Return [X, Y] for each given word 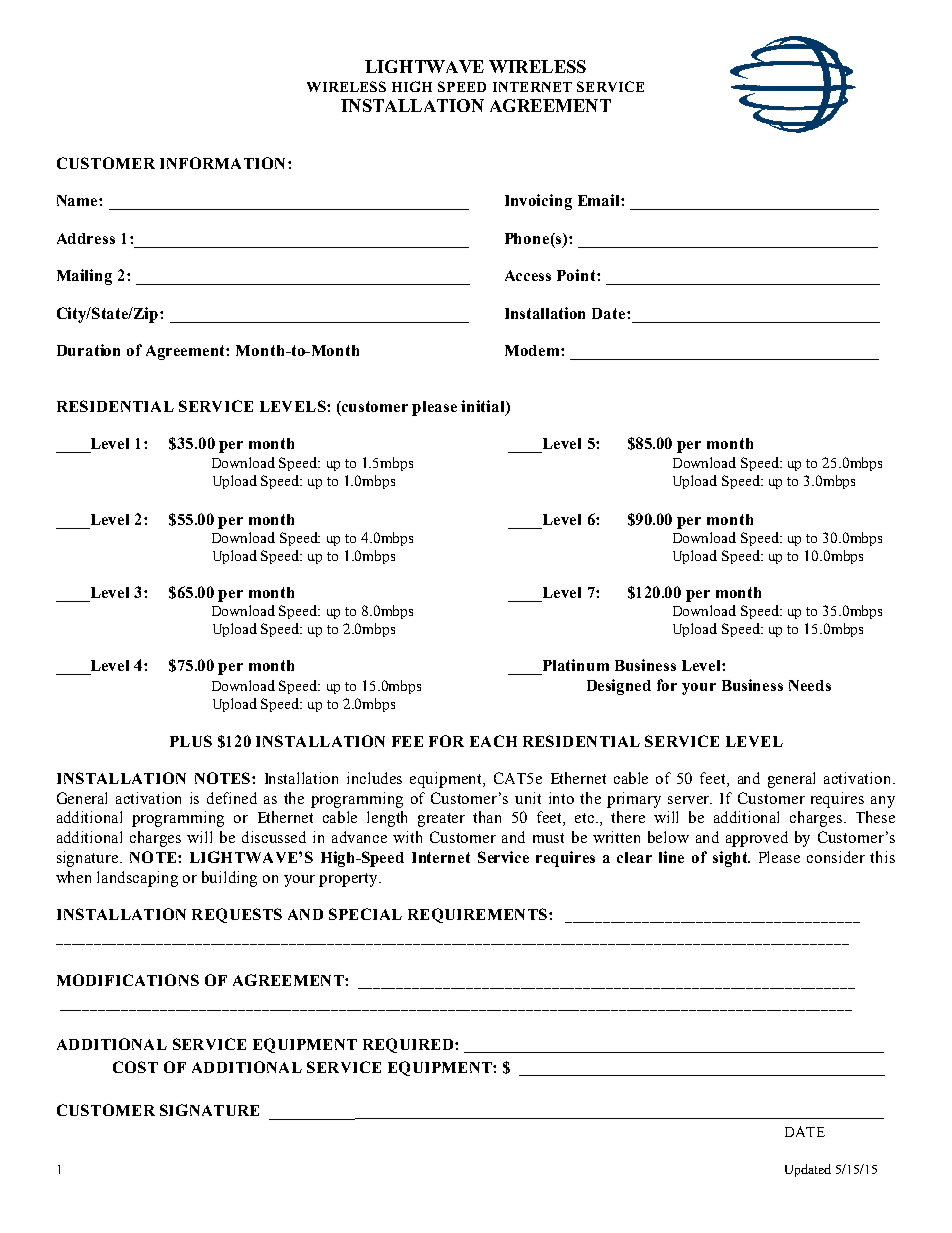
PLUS [191, 741]
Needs [810, 685]
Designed [619, 687]
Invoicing [538, 202]
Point [577, 275]
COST [135, 1067]
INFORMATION [222, 163]
